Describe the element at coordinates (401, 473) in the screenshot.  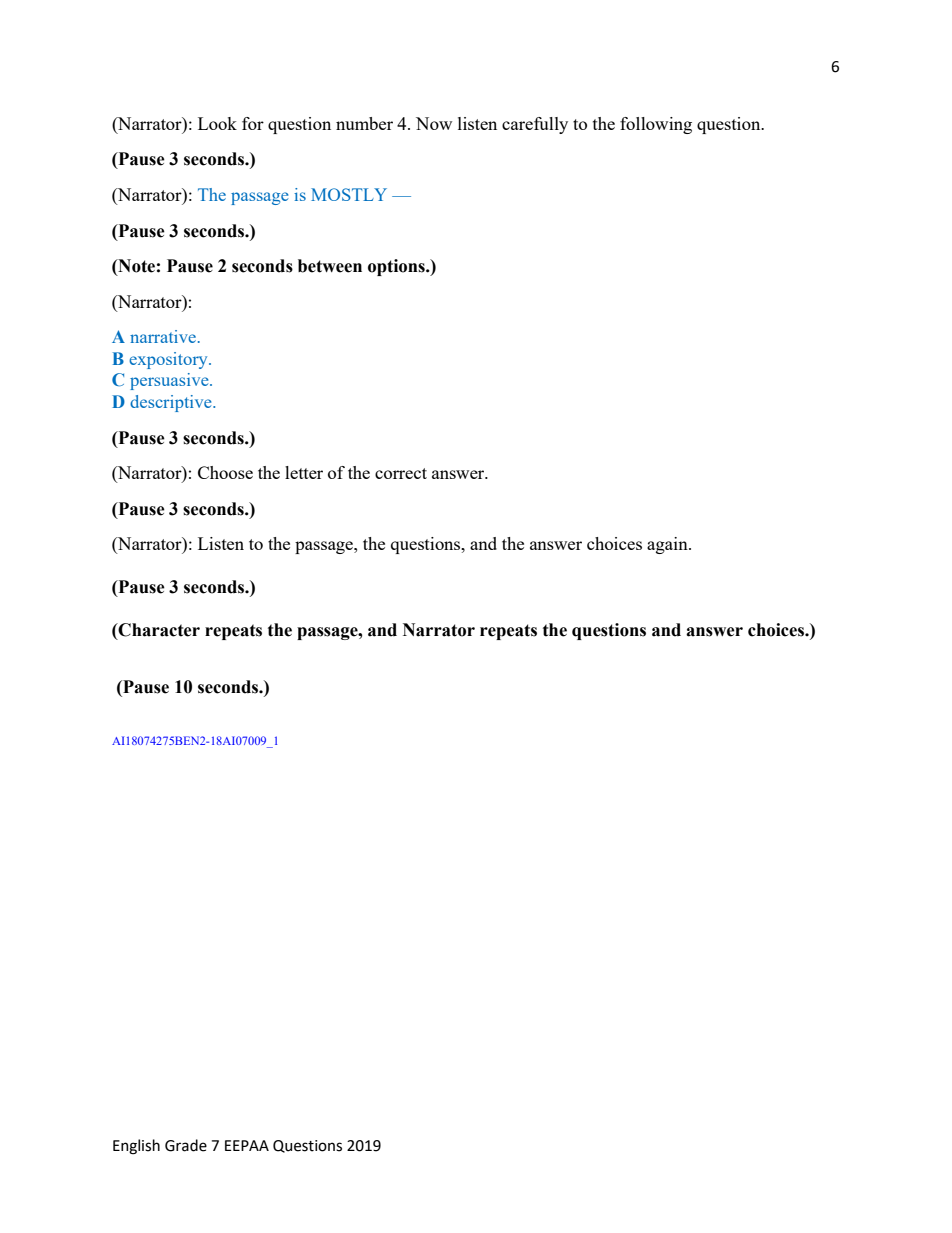
I see `correct` at that location.
